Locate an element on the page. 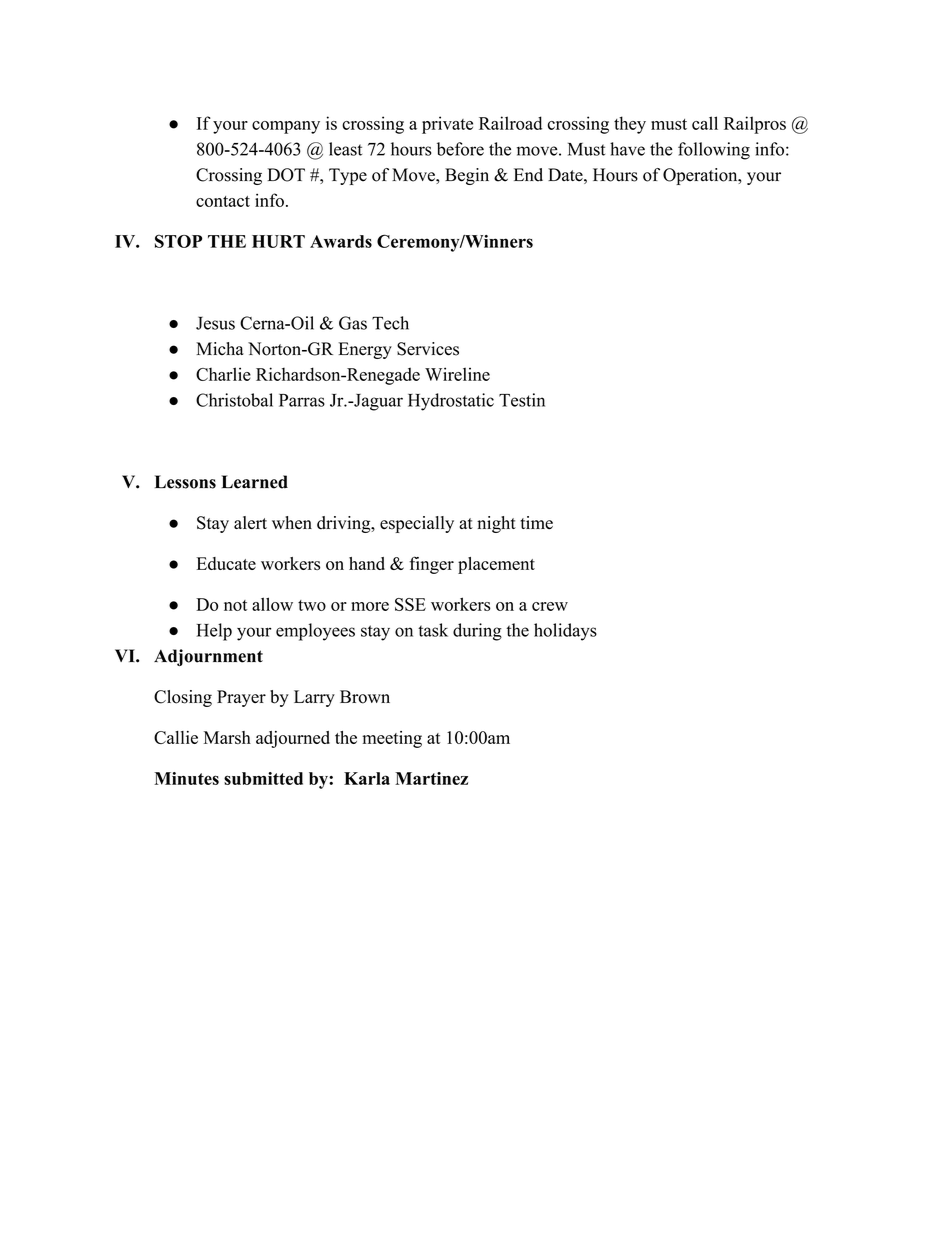 The image size is (952, 1233). Martinez is located at coordinates (431, 778).
